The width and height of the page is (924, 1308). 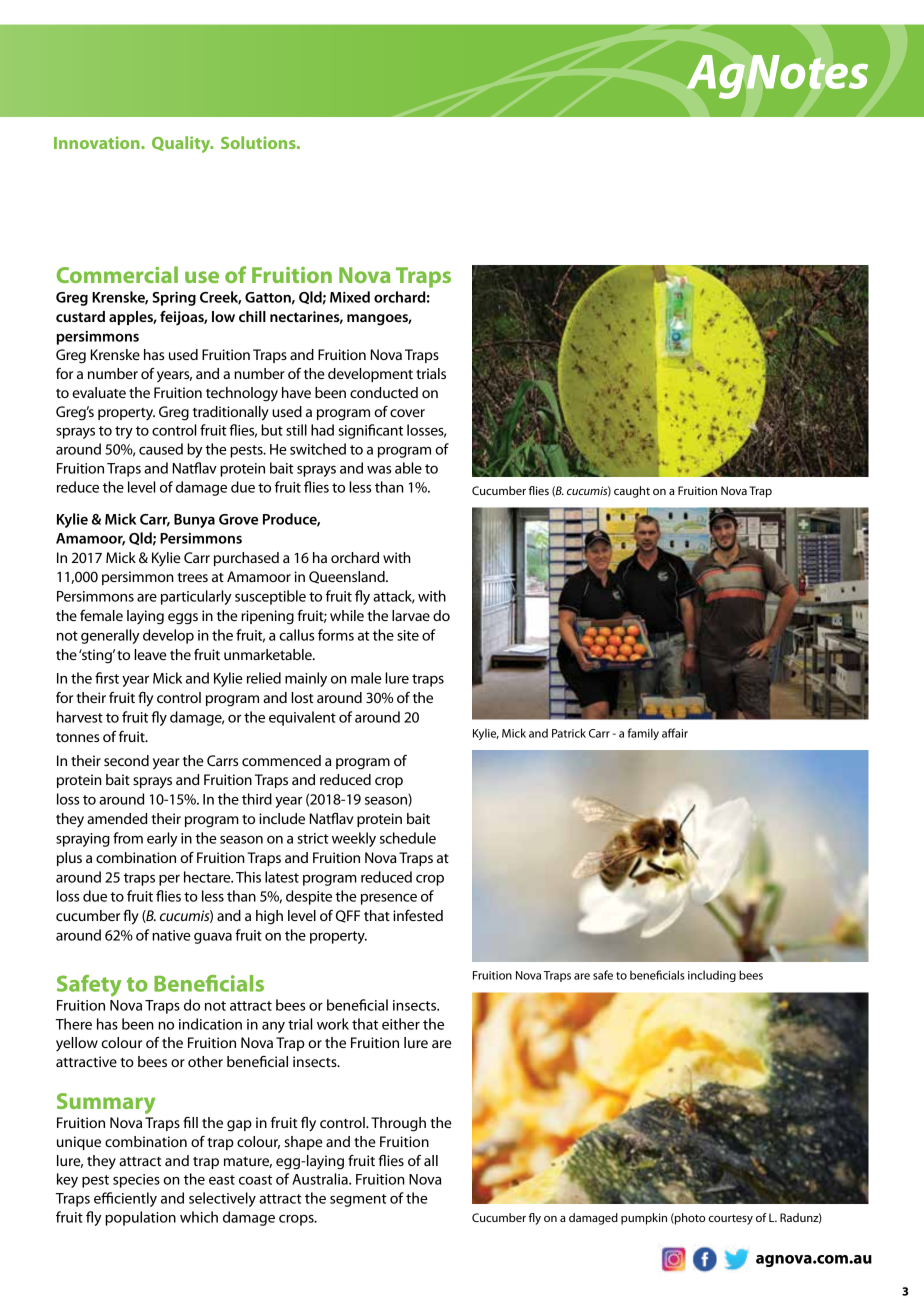 I want to click on family, so click(x=643, y=734).
